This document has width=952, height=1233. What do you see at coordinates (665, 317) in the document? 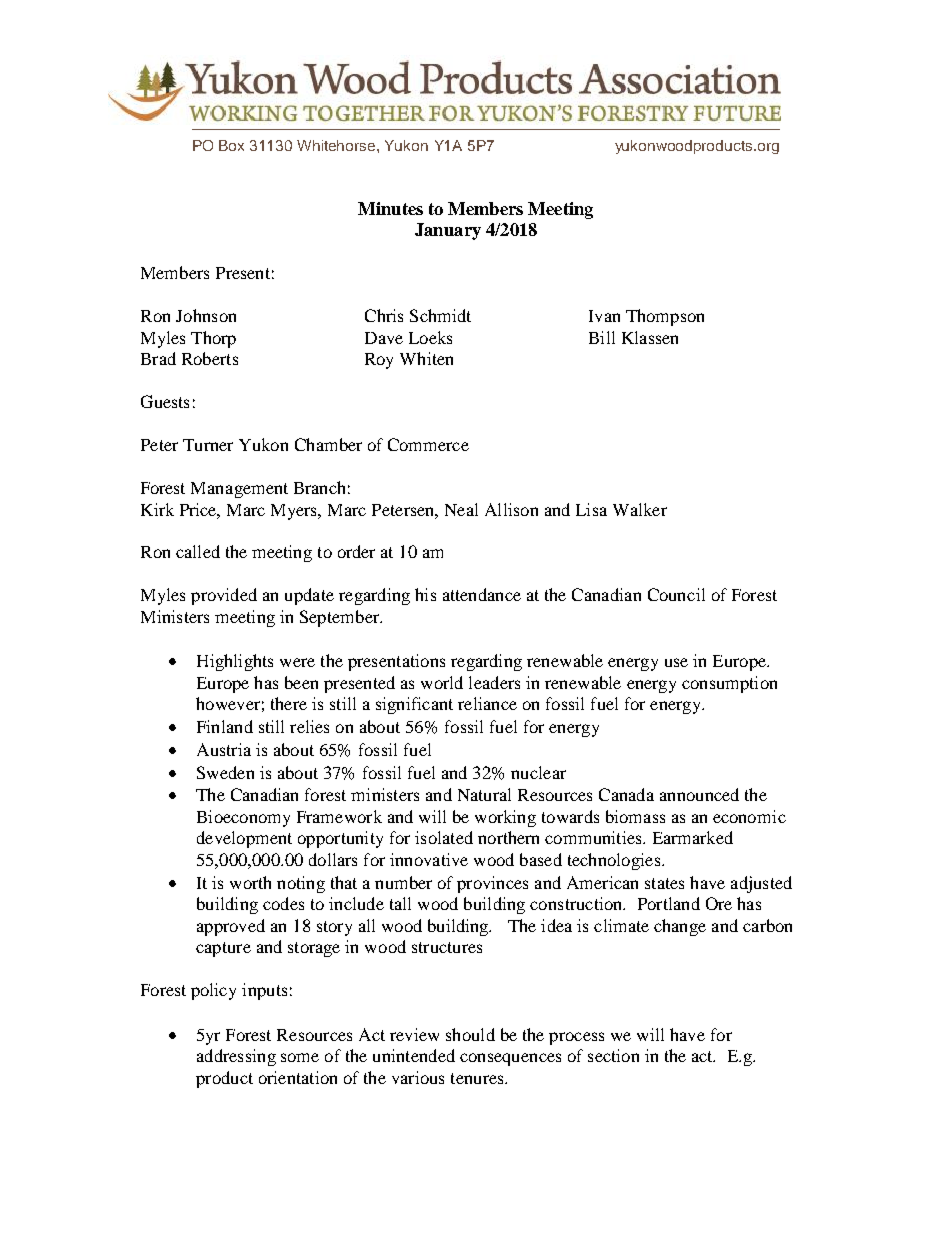
I see `Thompson` at bounding box center [665, 317].
